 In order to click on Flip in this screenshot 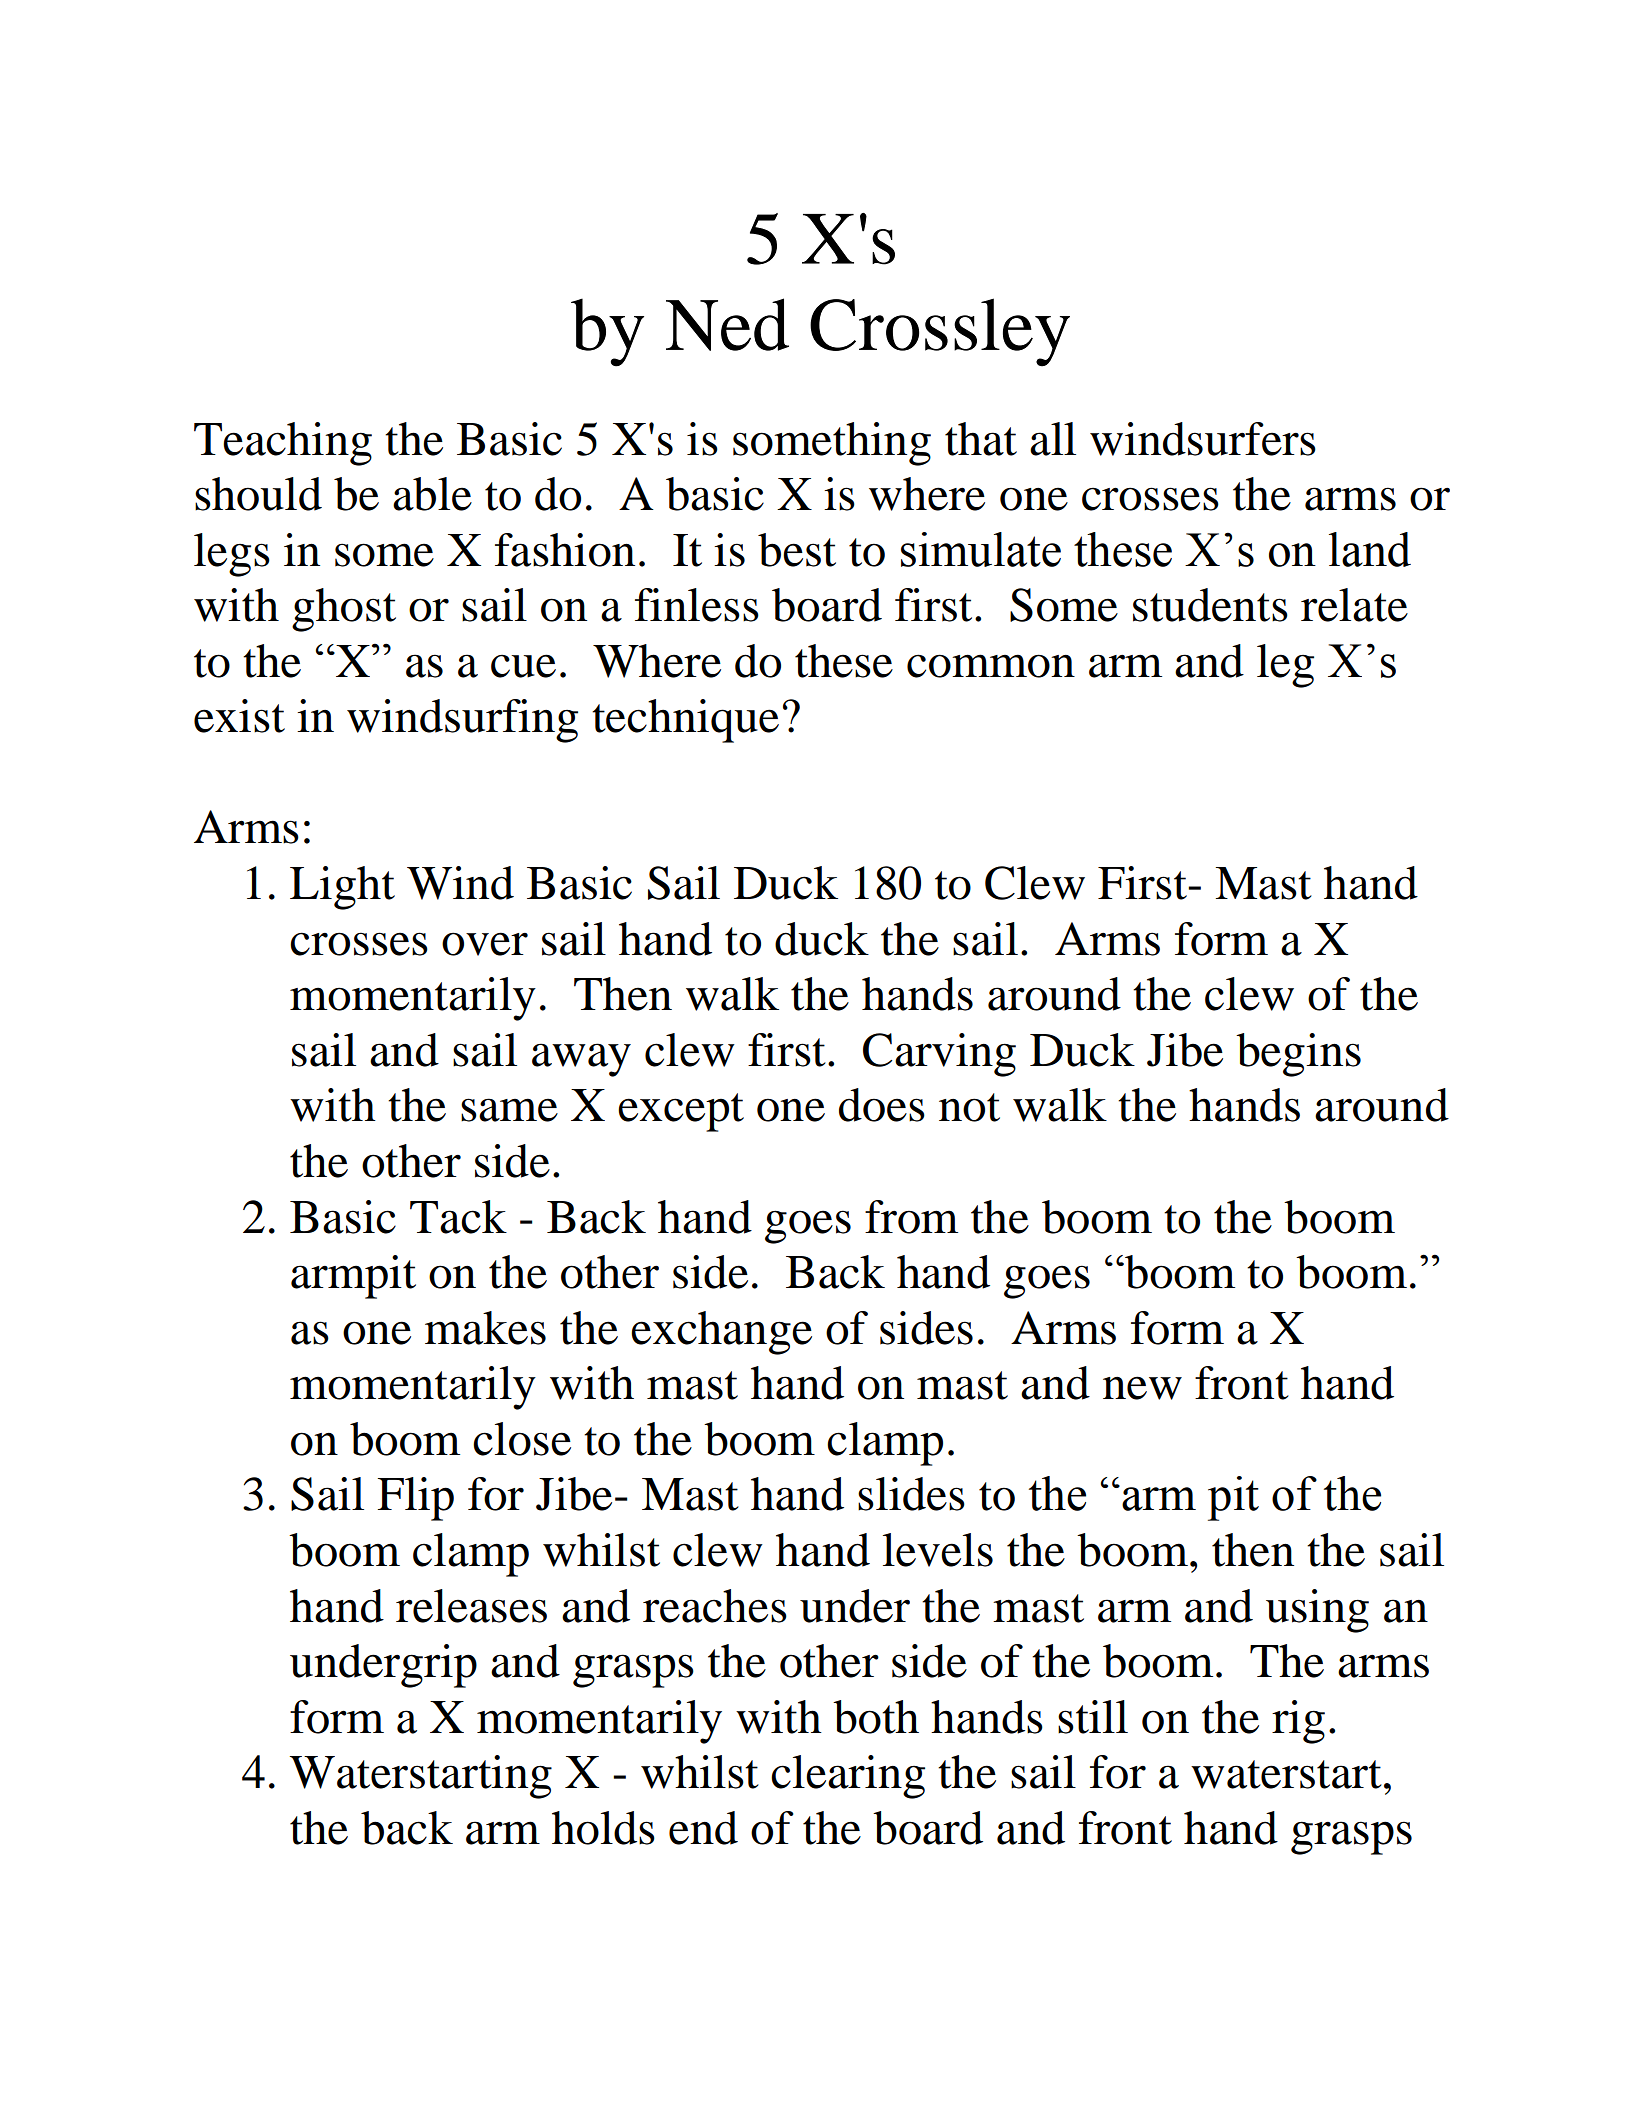, I will do `click(416, 1499)`.
